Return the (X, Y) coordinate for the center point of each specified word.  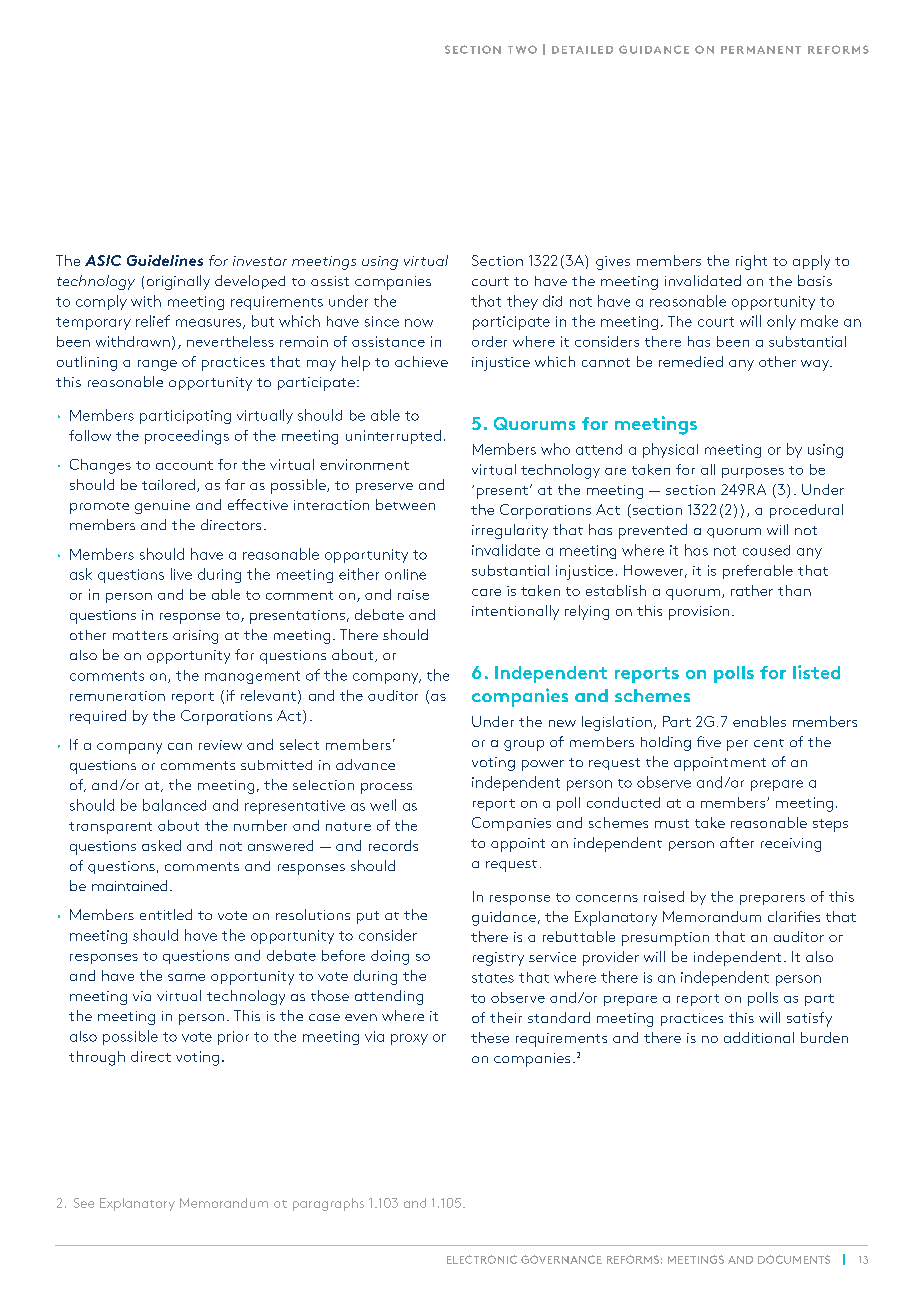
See (84, 1203)
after (737, 842)
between (405, 504)
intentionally (515, 612)
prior (233, 1038)
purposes (753, 473)
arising (195, 637)
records (393, 845)
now (419, 323)
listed (816, 672)
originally (178, 282)
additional (759, 1037)
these (490, 1037)
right (751, 262)
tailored (168, 484)
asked (161, 845)
